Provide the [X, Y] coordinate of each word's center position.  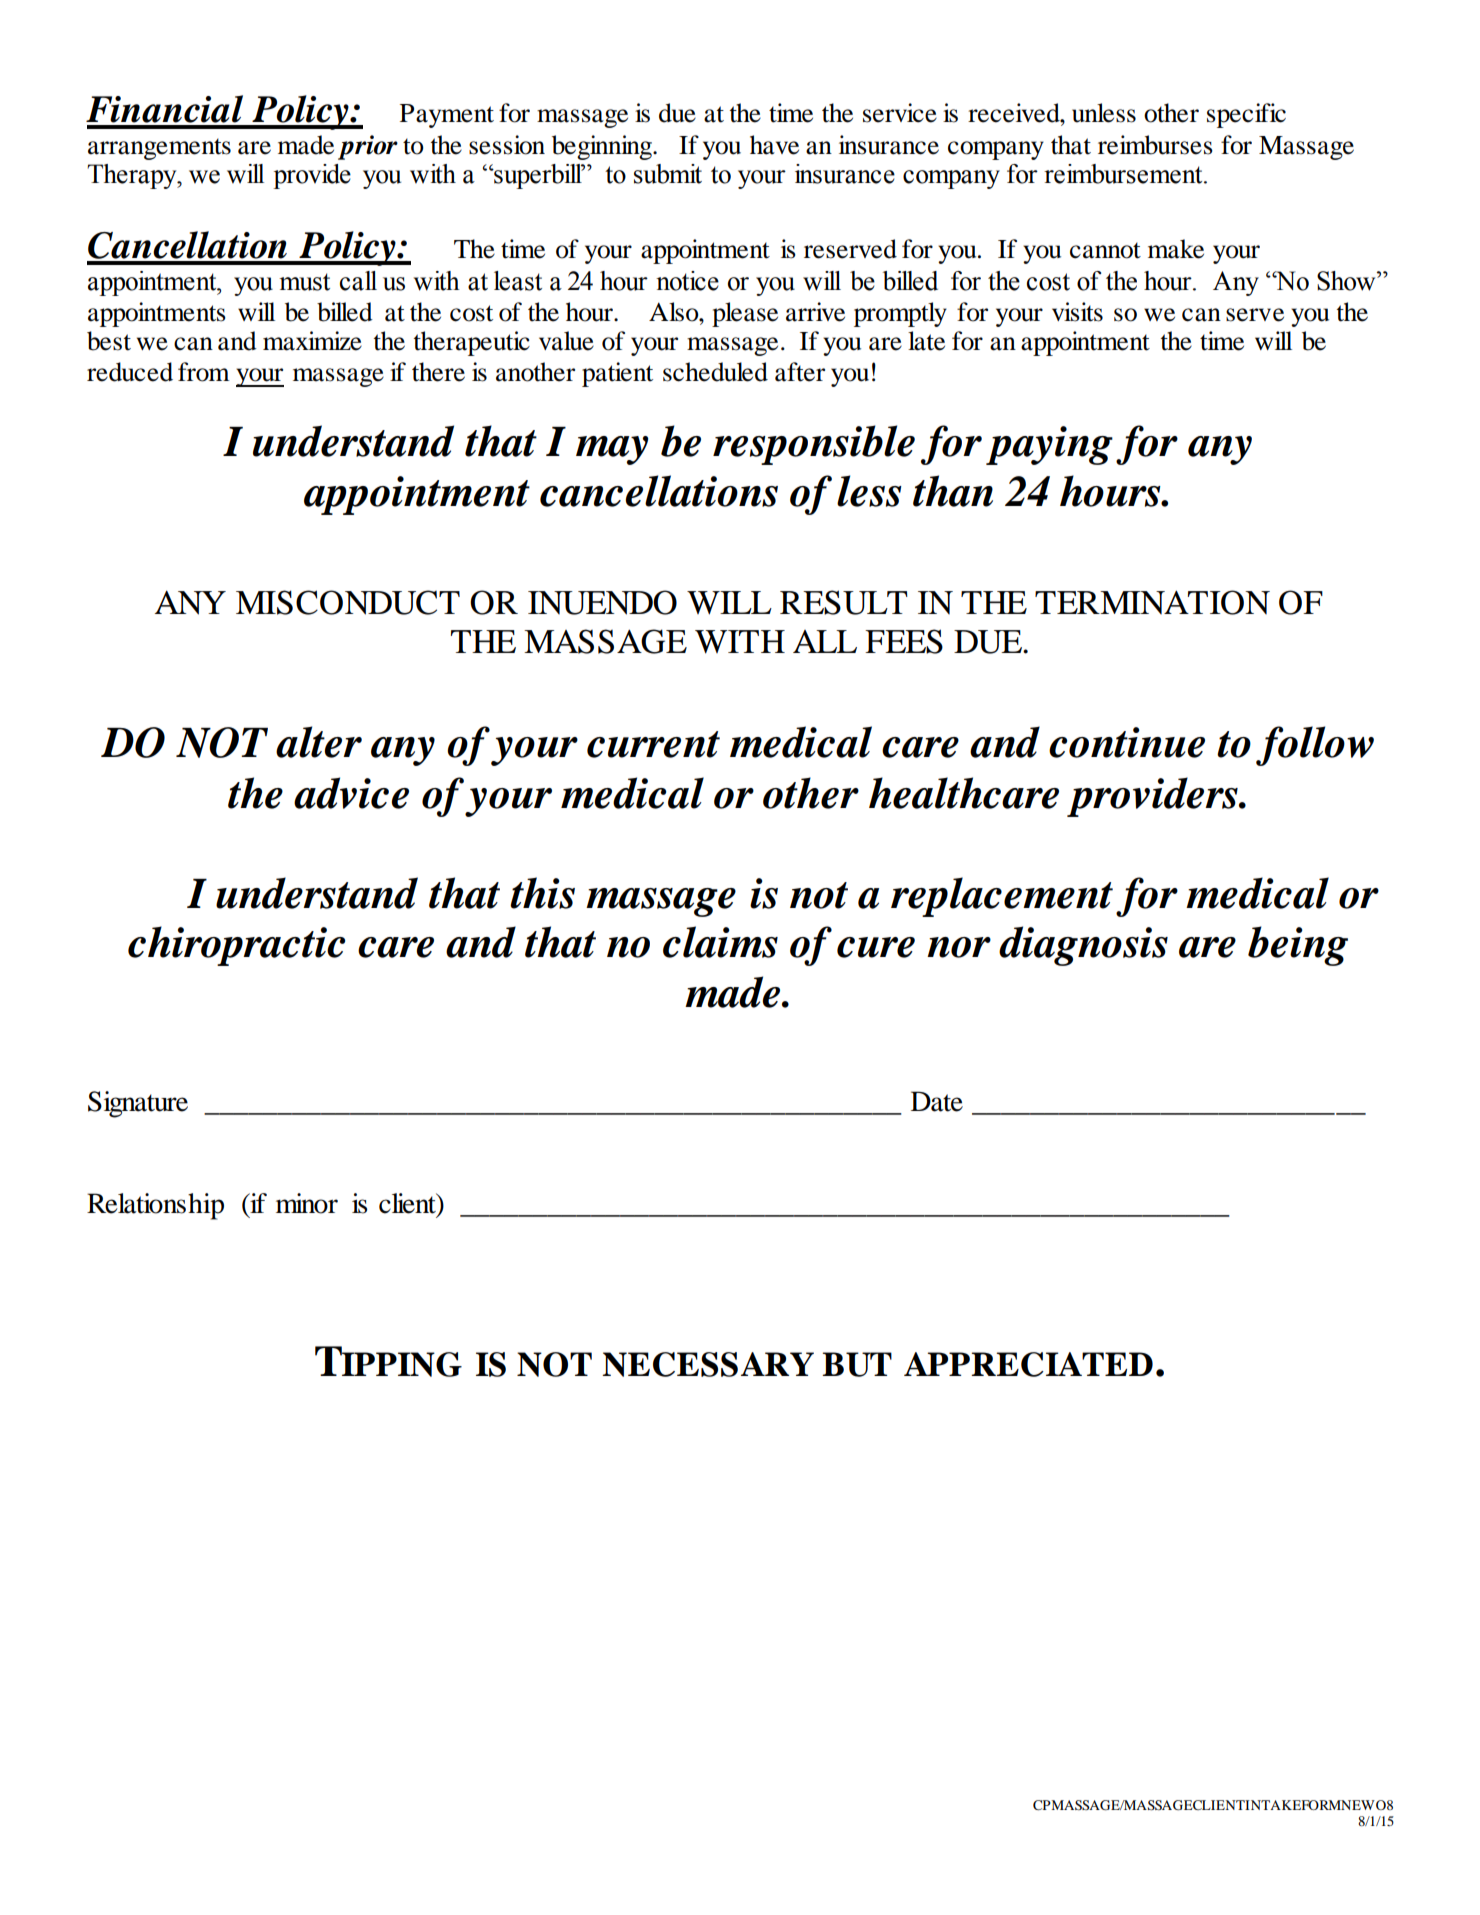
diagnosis [1083, 946]
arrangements [159, 149]
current [653, 744]
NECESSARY [708, 1364]
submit [668, 174]
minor [307, 1203]
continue [1127, 742]
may [612, 450]
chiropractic [236, 946]
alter [319, 742]
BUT [857, 1364]
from [204, 372]
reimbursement [1124, 174]
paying [1049, 445]
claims [720, 942]
